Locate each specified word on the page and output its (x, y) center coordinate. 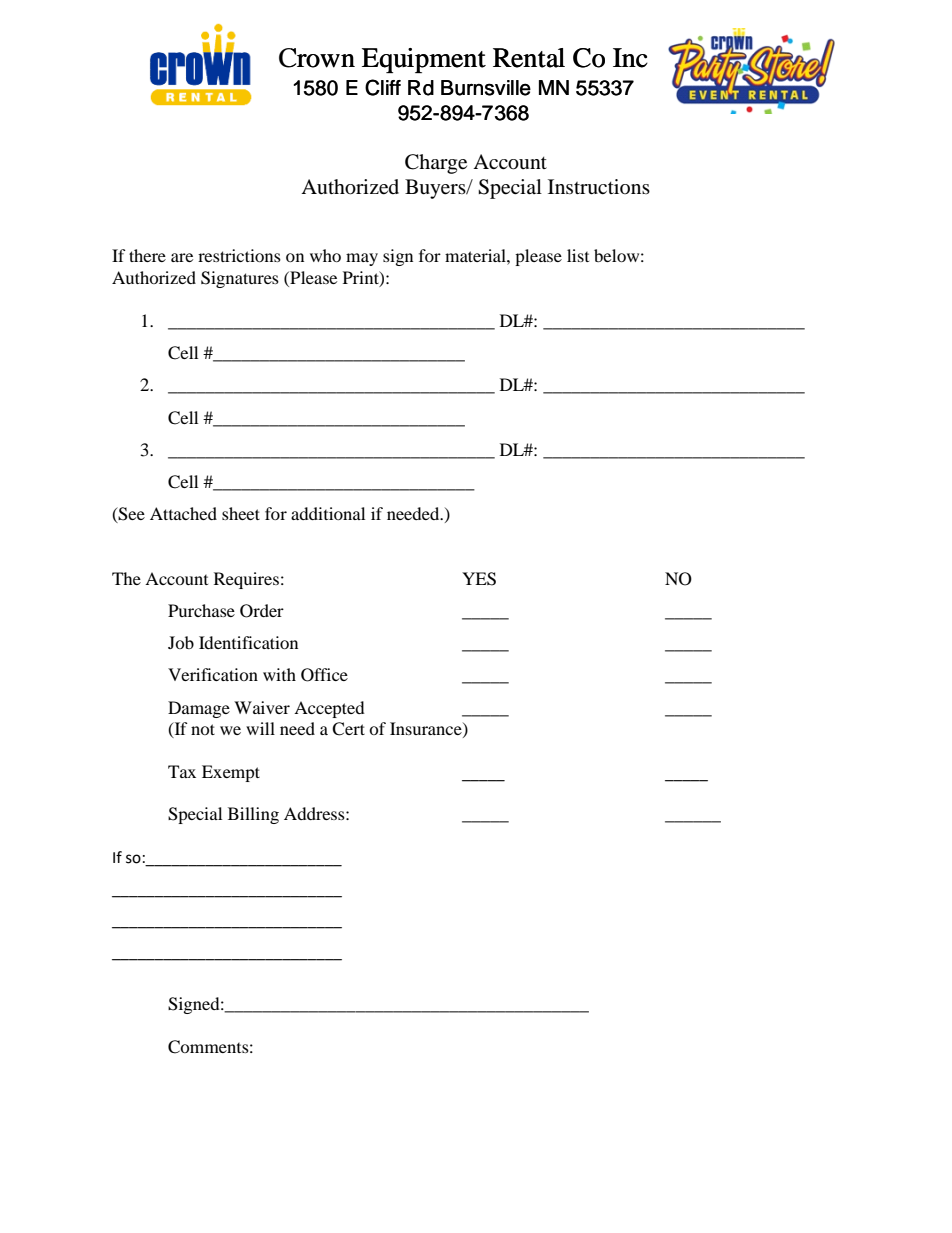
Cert (348, 729)
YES (479, 579)
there (147, 255)
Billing (253, 815)
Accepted (329, 709)
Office (324, 675)
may (362, 259)
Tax (182, 771)
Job (181, 642)
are (182, 257)
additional (328, 513)
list (578, 255)
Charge (436, 164)
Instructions (599, 187)
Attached (183, 513)
